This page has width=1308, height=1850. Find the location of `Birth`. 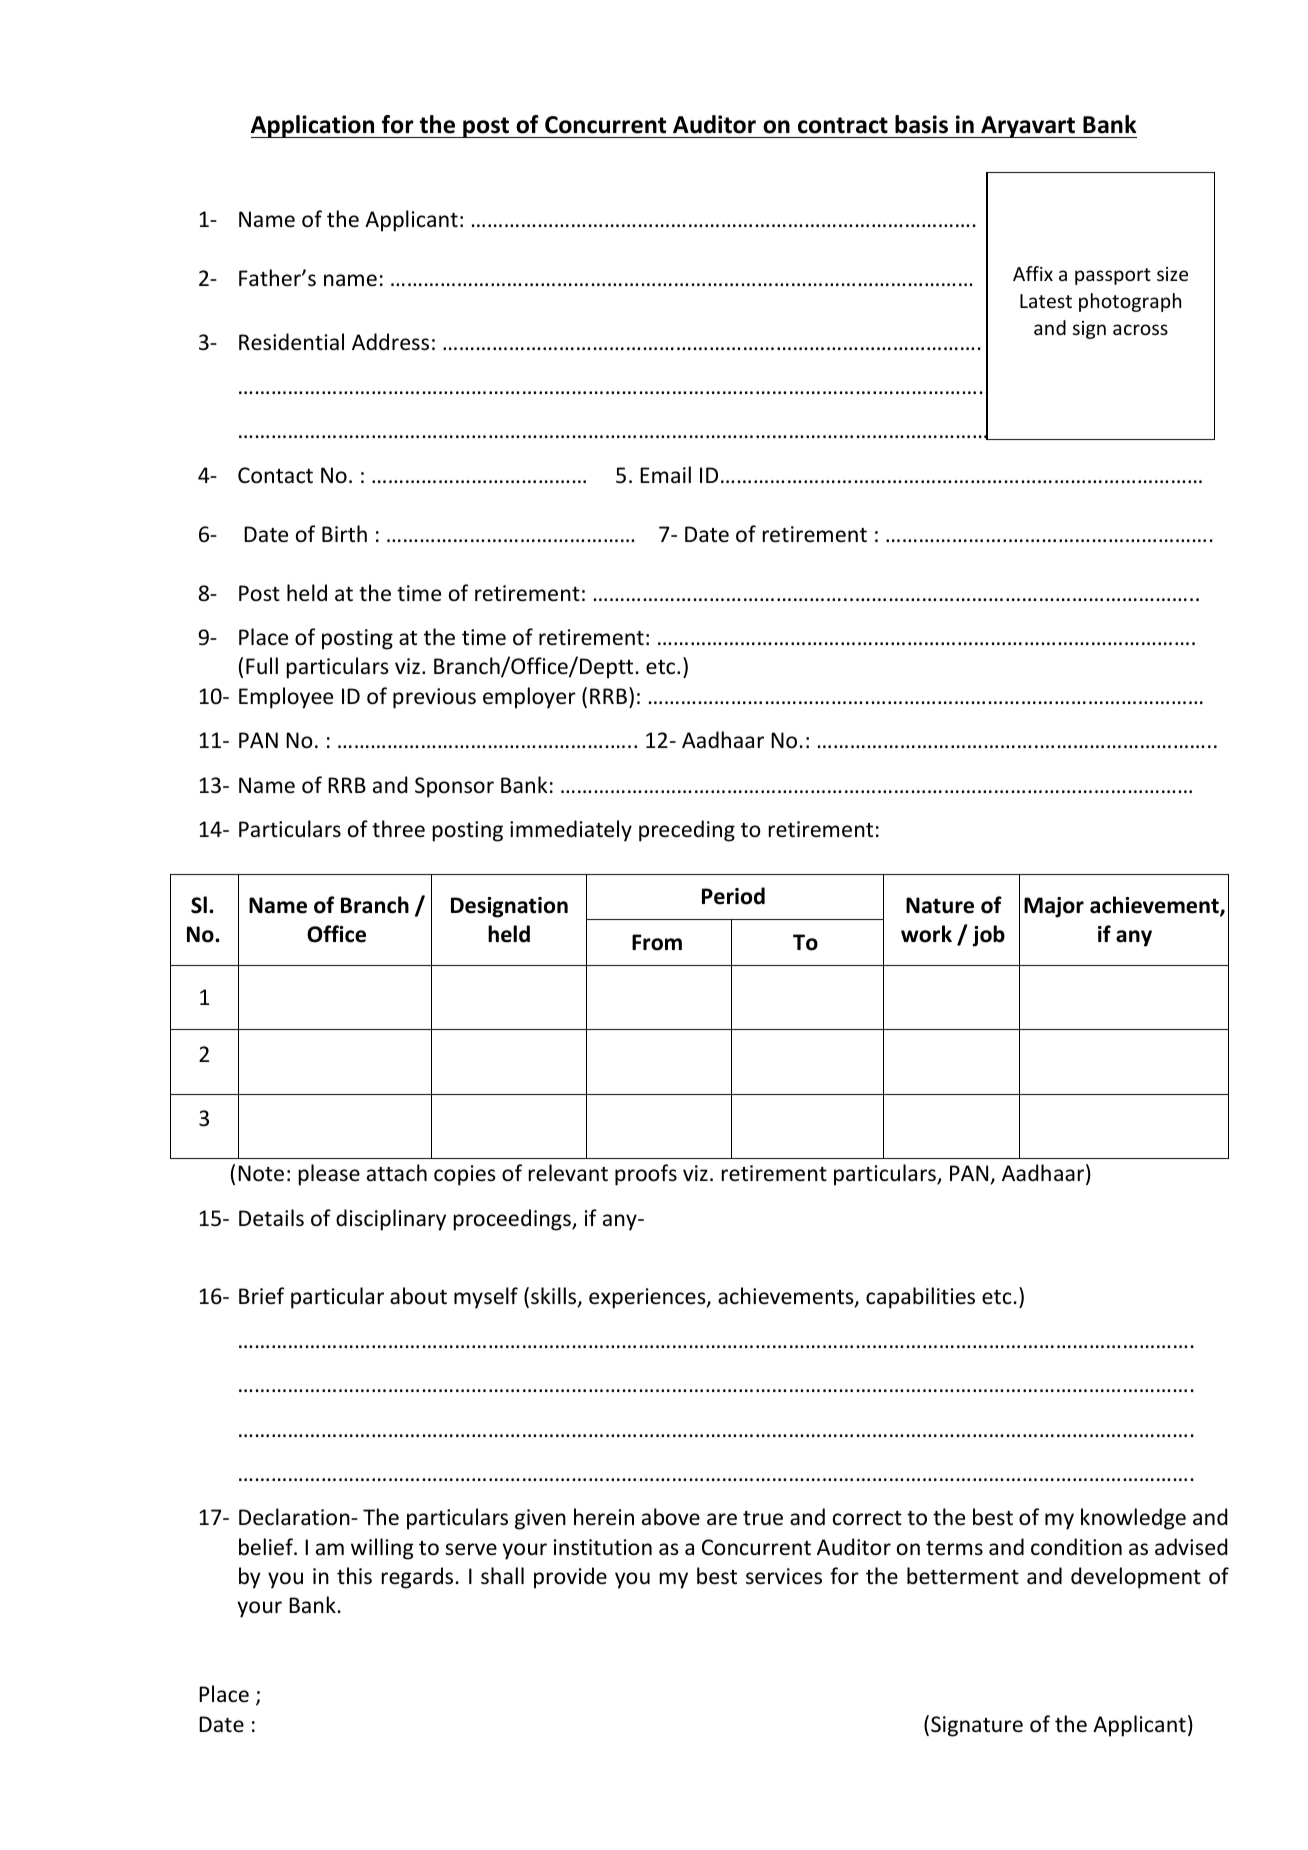

Birth is located at coordinates (344, 533).
